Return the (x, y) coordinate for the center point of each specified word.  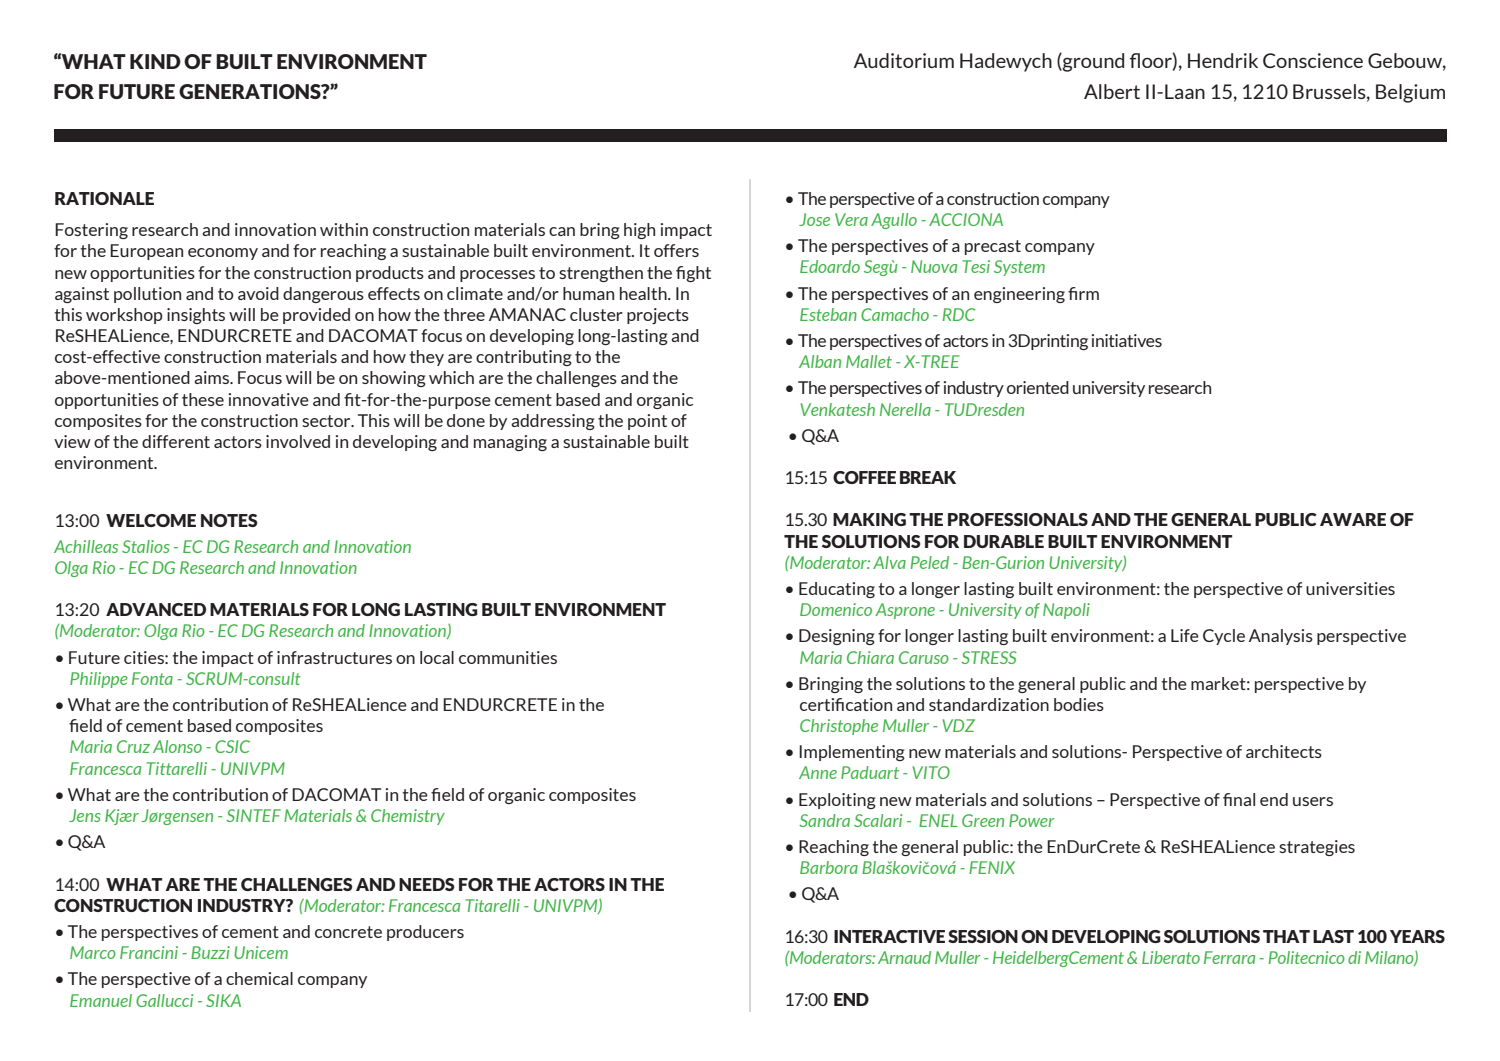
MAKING (869, 519)
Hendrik (1223, 60)
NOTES (229, 520)
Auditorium (904, 60)
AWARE (1353, 519)
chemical (259, 978)
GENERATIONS (251, 91)
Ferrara (1229, 957)
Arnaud (904, 957)
